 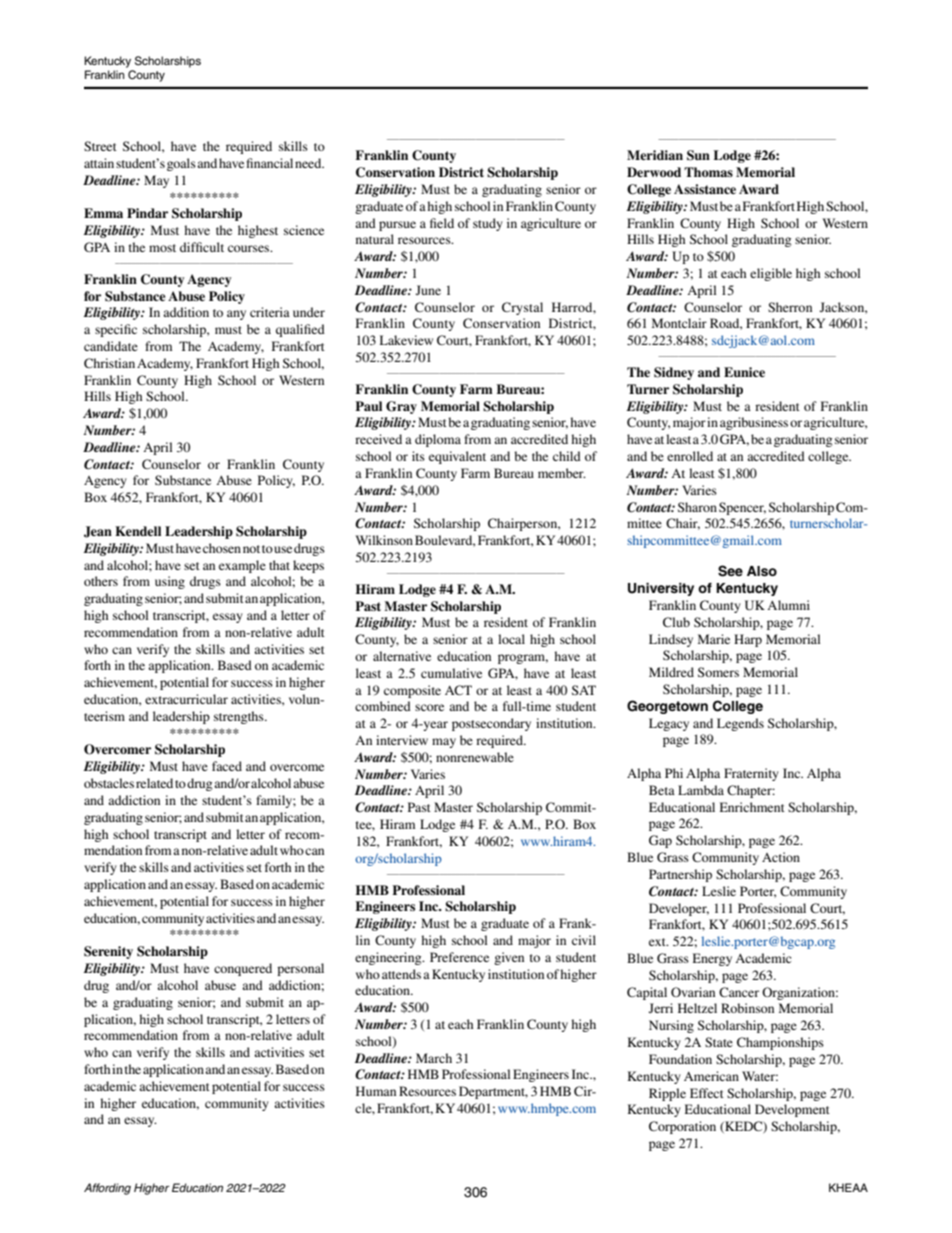 What do you see at coordinates (451, 673) in the screenshot?
I see `cumulative` at bounding box center [451, 673].
